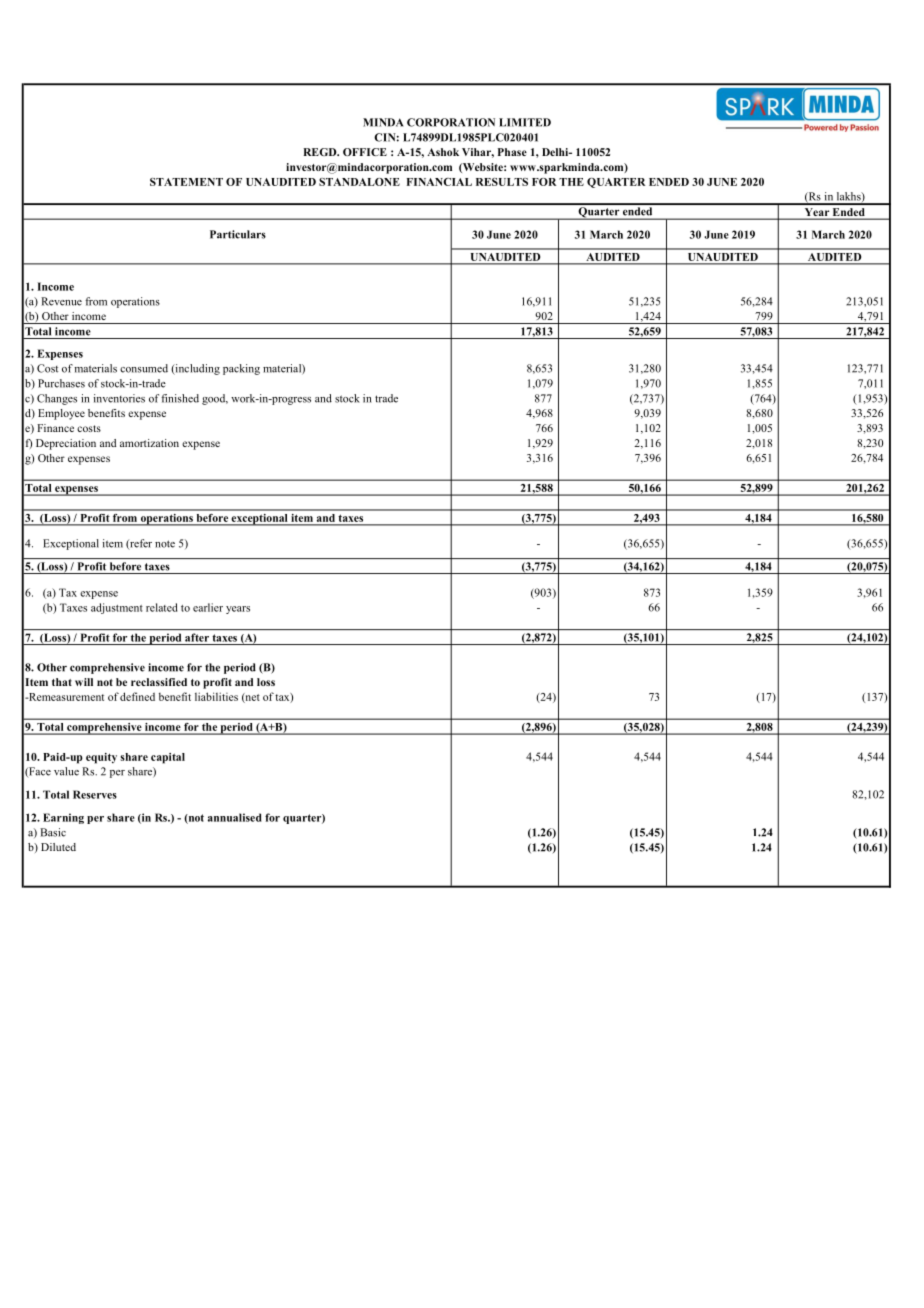 The width and height of the image is (924, 1308). I want to click on capital, so click(168, 758).
